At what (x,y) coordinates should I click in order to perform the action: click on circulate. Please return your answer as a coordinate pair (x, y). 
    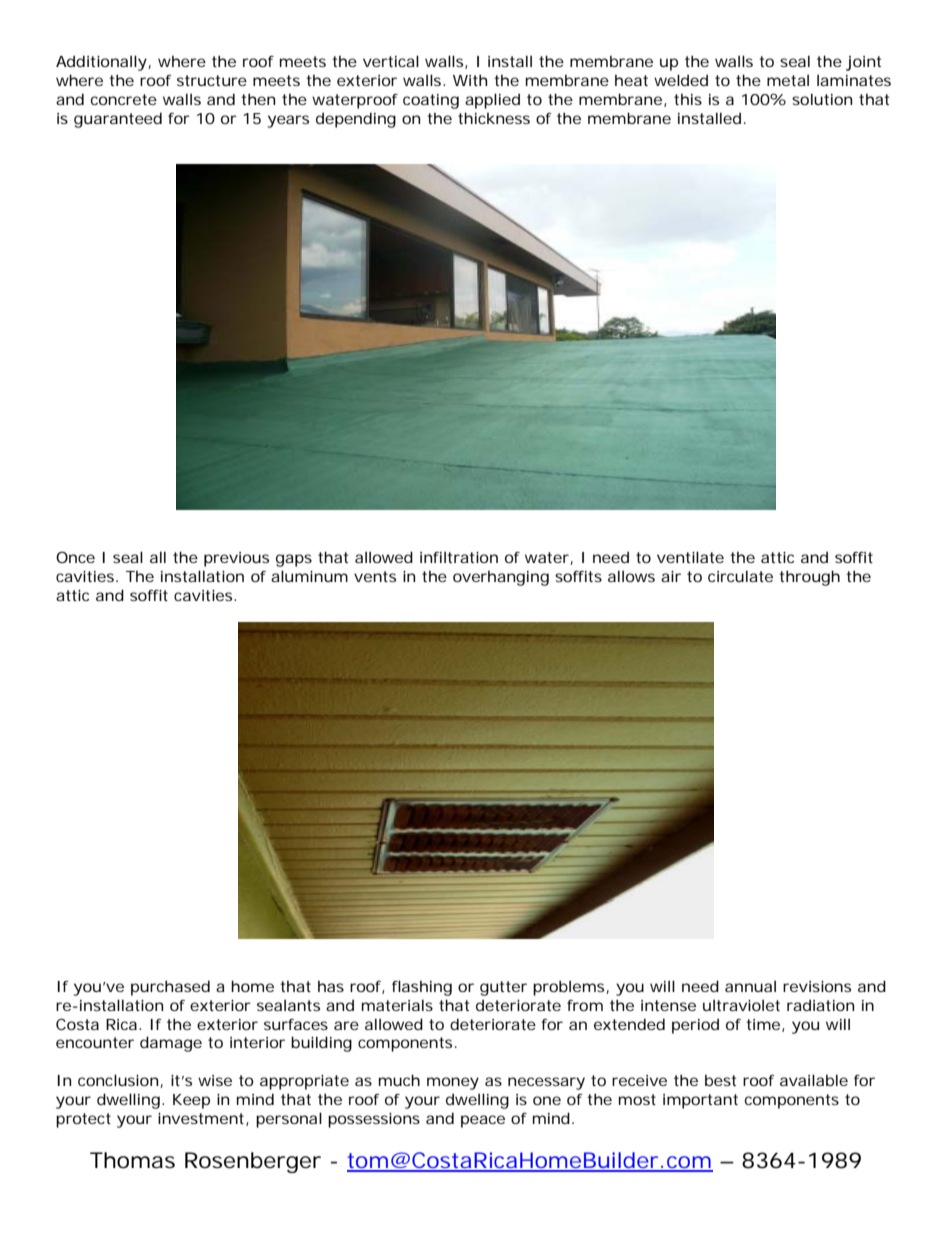
    Looking at the image, I should click on (740, 576).
